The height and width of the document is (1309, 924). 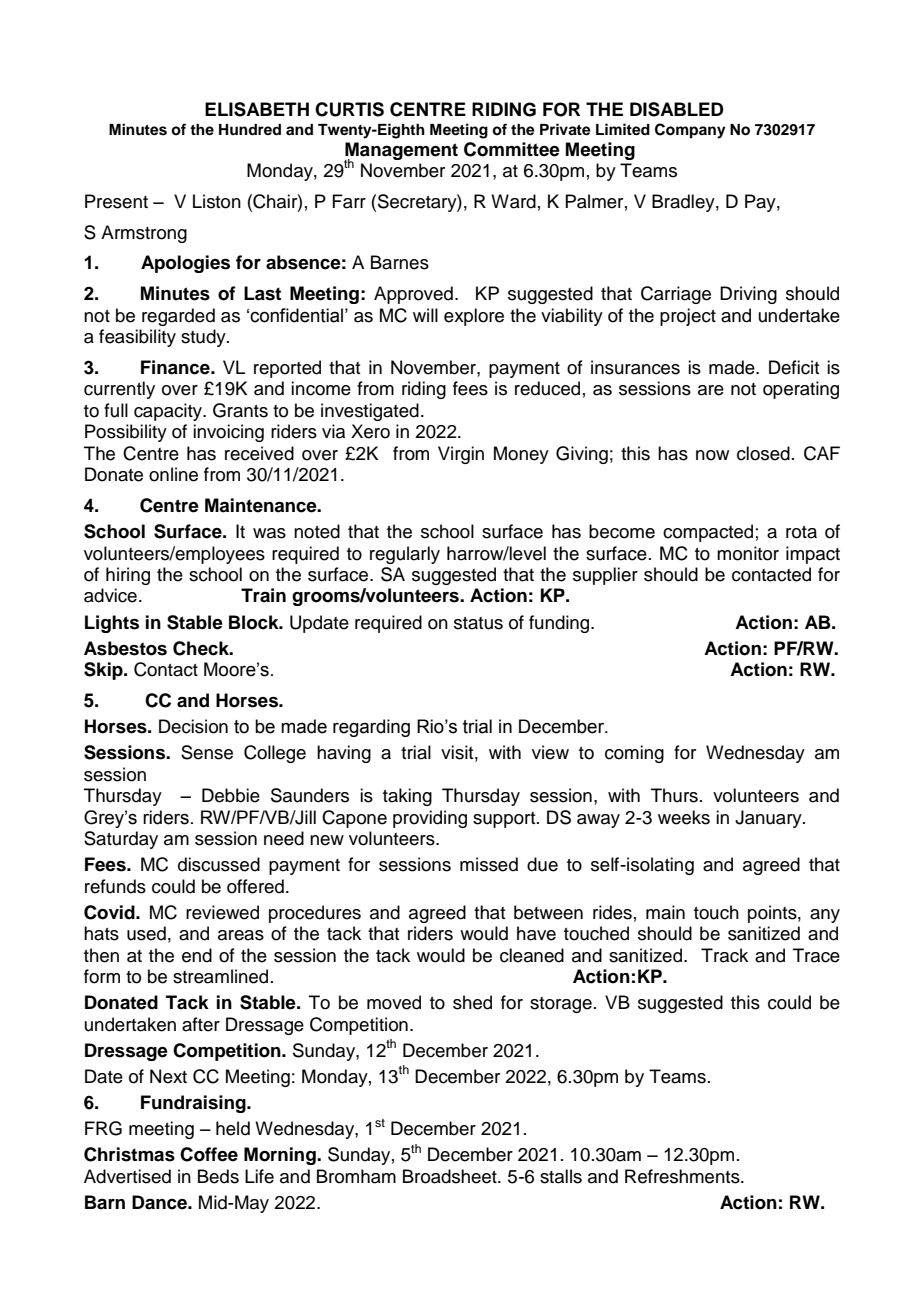 What do you see at coordinates (461, 455) in the document?
I see `Virgin` at bounding box center [461, 455].
